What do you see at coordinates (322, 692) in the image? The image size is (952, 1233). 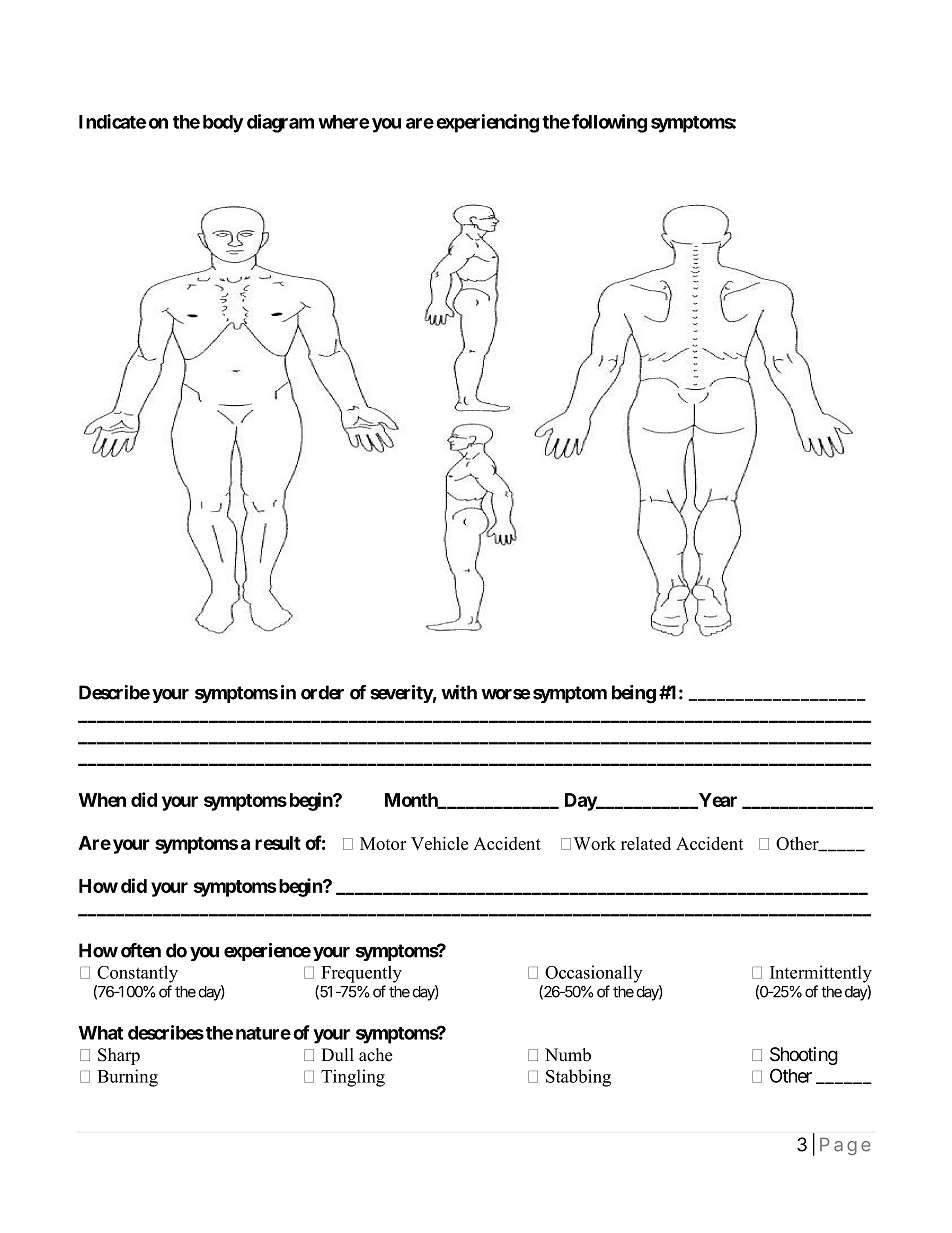 I see `order` at bounding box center [322, 692].
